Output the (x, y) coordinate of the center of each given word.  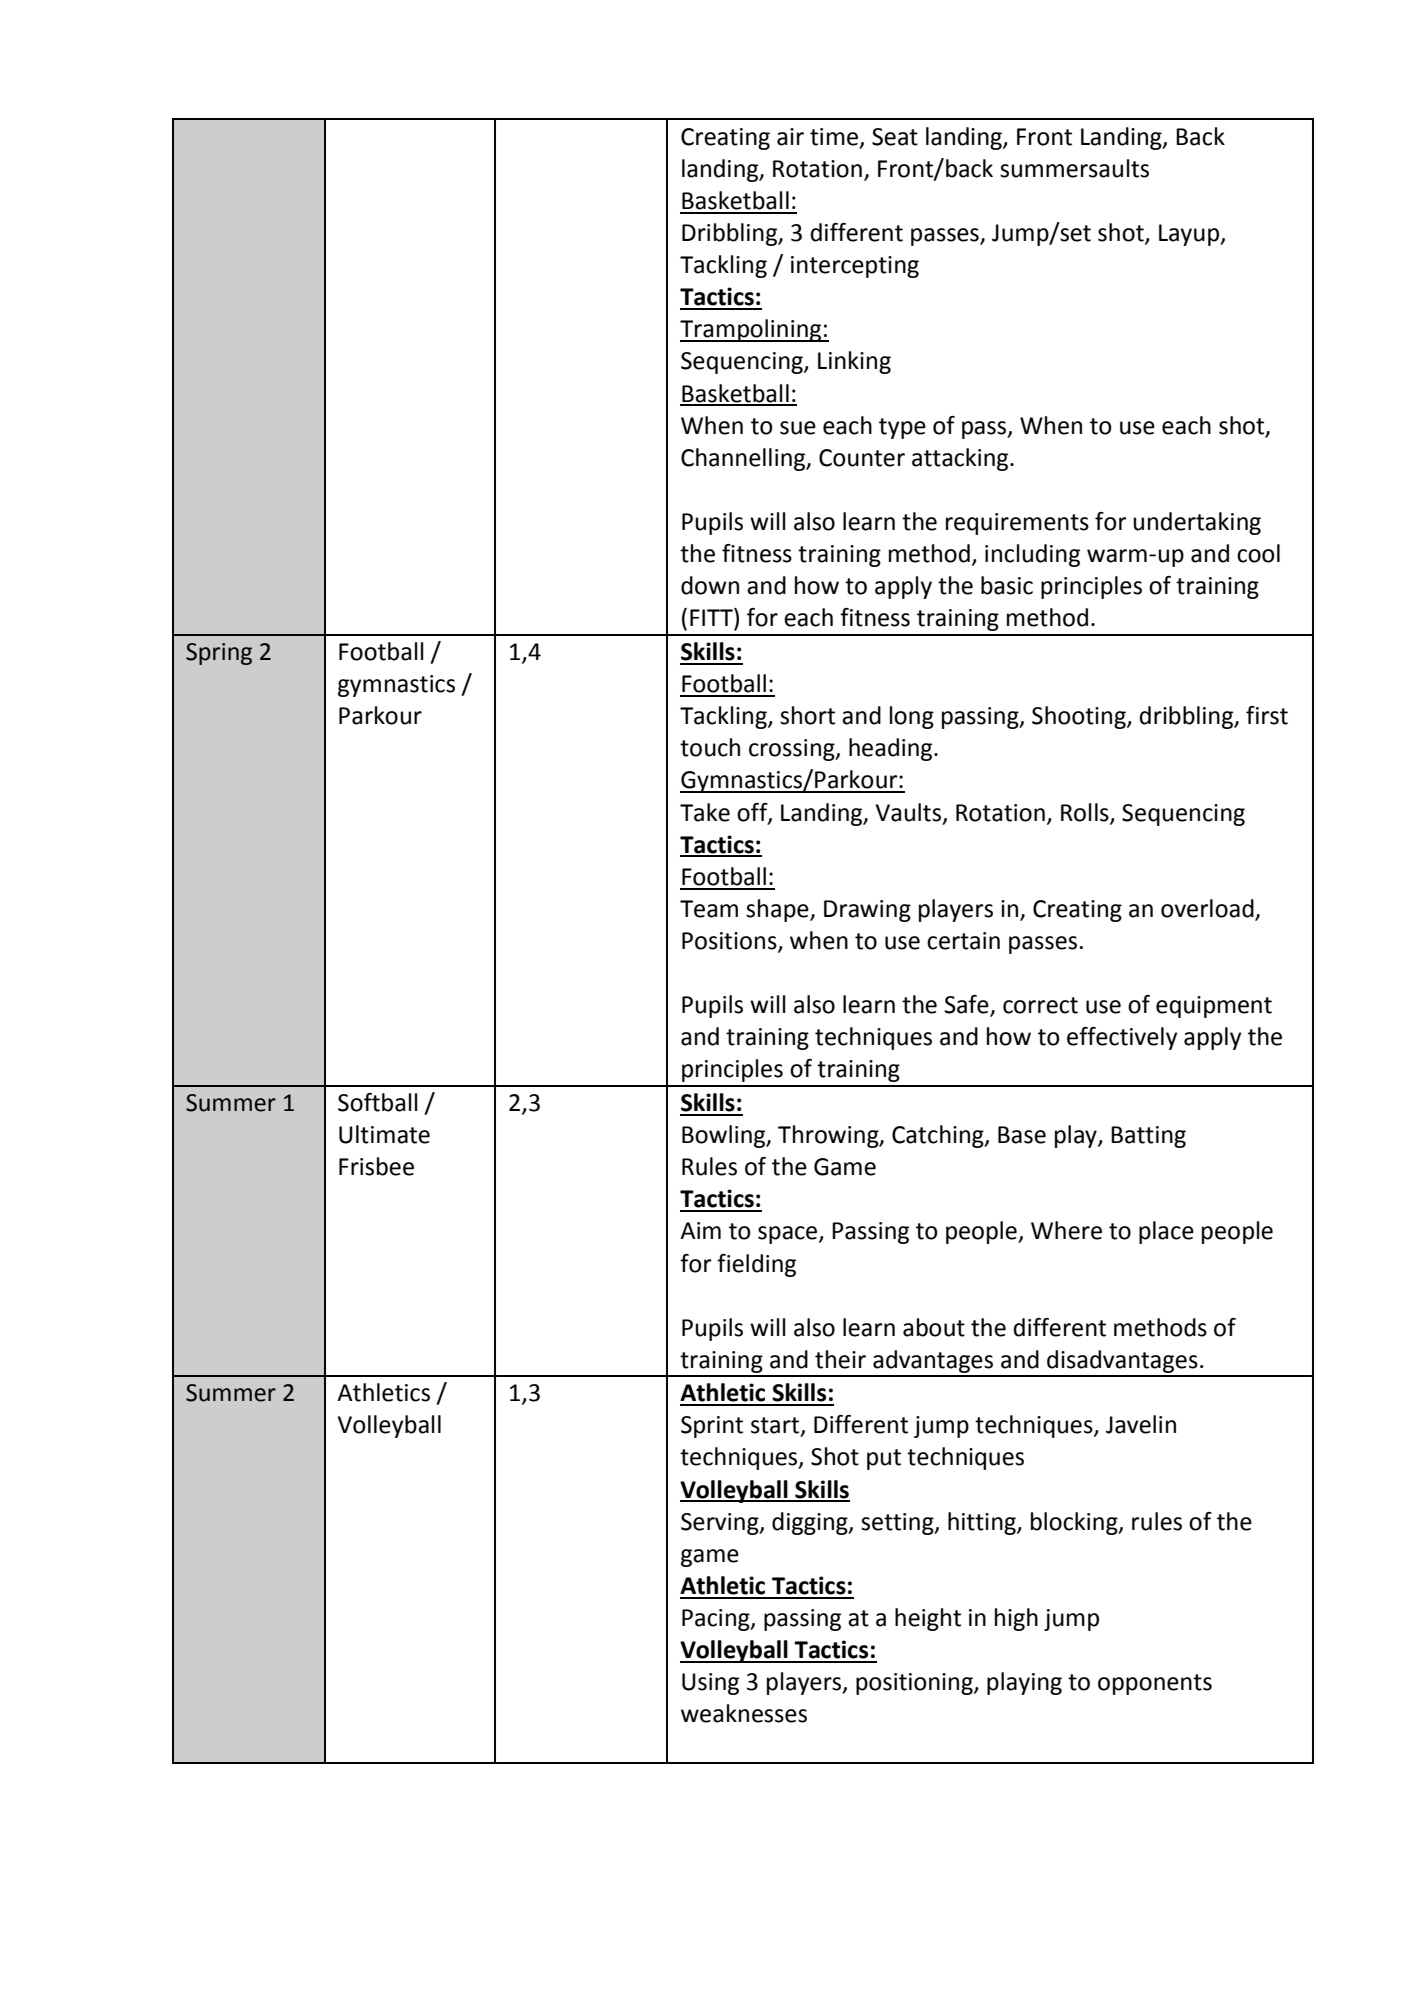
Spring (219, 654)
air (790, 137)
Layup (1190, 235)
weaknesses (744, 1713)
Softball (378, 1102)
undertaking (1197, 523)
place (1166, 1232)
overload (1208, 909)
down (710, 585)
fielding (756, 1265)
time (834, 137)
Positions (730, 942)
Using (710, 1684)
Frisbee (376, 1166)
